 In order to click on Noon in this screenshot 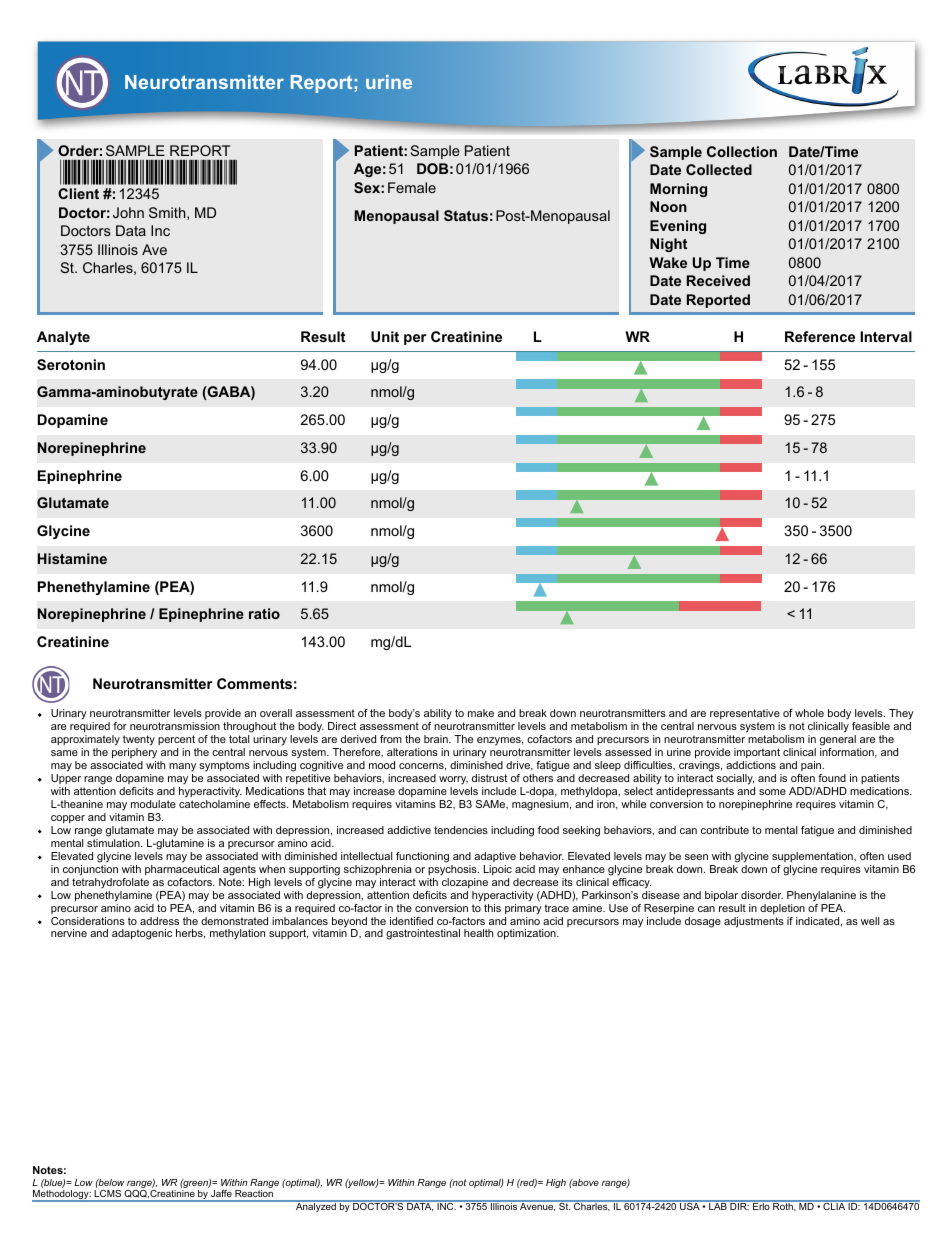, I will do `click(668, 206)`.
